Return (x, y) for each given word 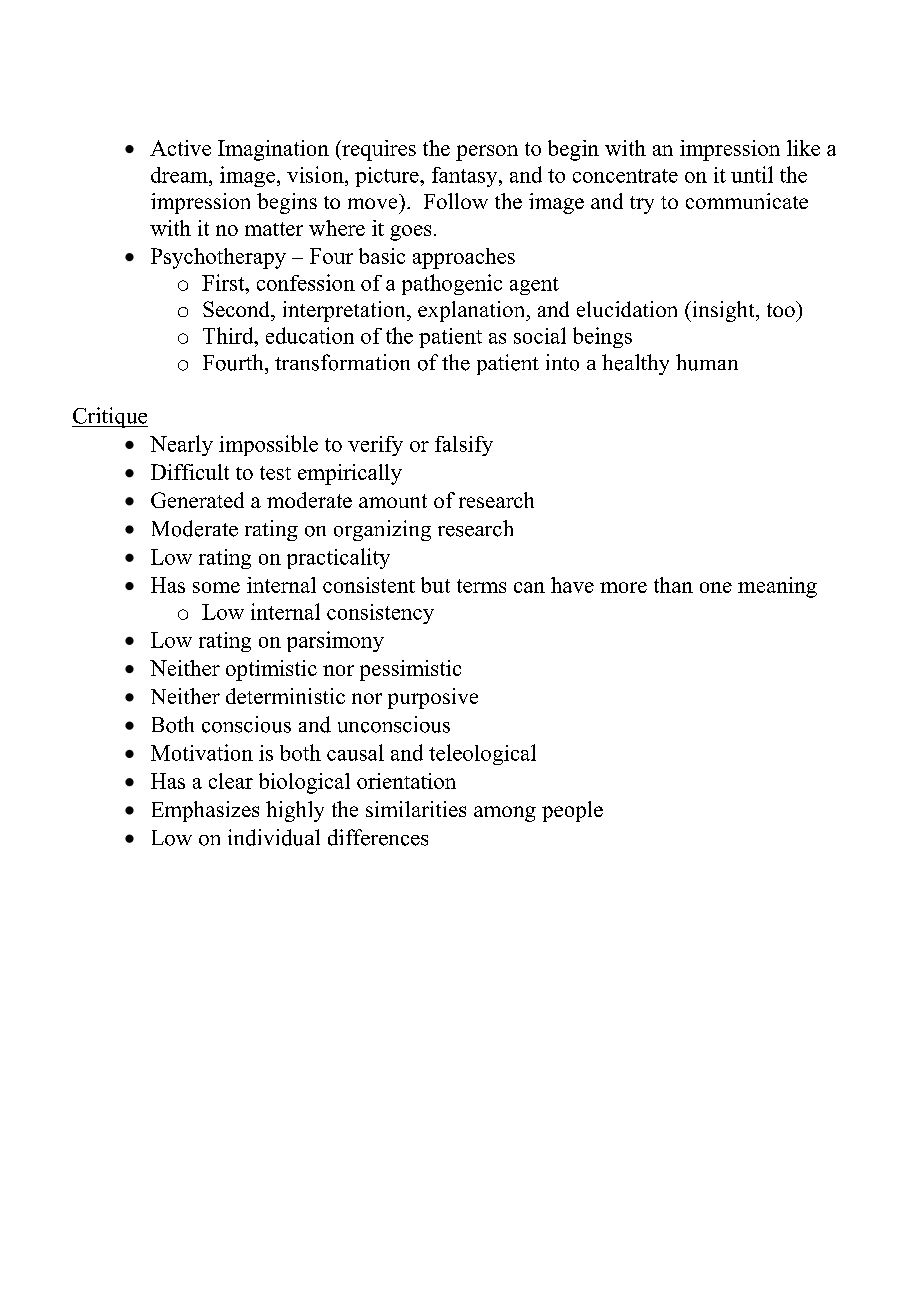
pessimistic (410, 670)
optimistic (271, 670)
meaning (777, 587)
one (716, 587)
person (487, 153)
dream (180, 175)
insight (723, 311)
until (752, 174)
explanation (473, 311)
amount (393, 501)
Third (229, 335)
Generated (197, 500)
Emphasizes (205, 811)
